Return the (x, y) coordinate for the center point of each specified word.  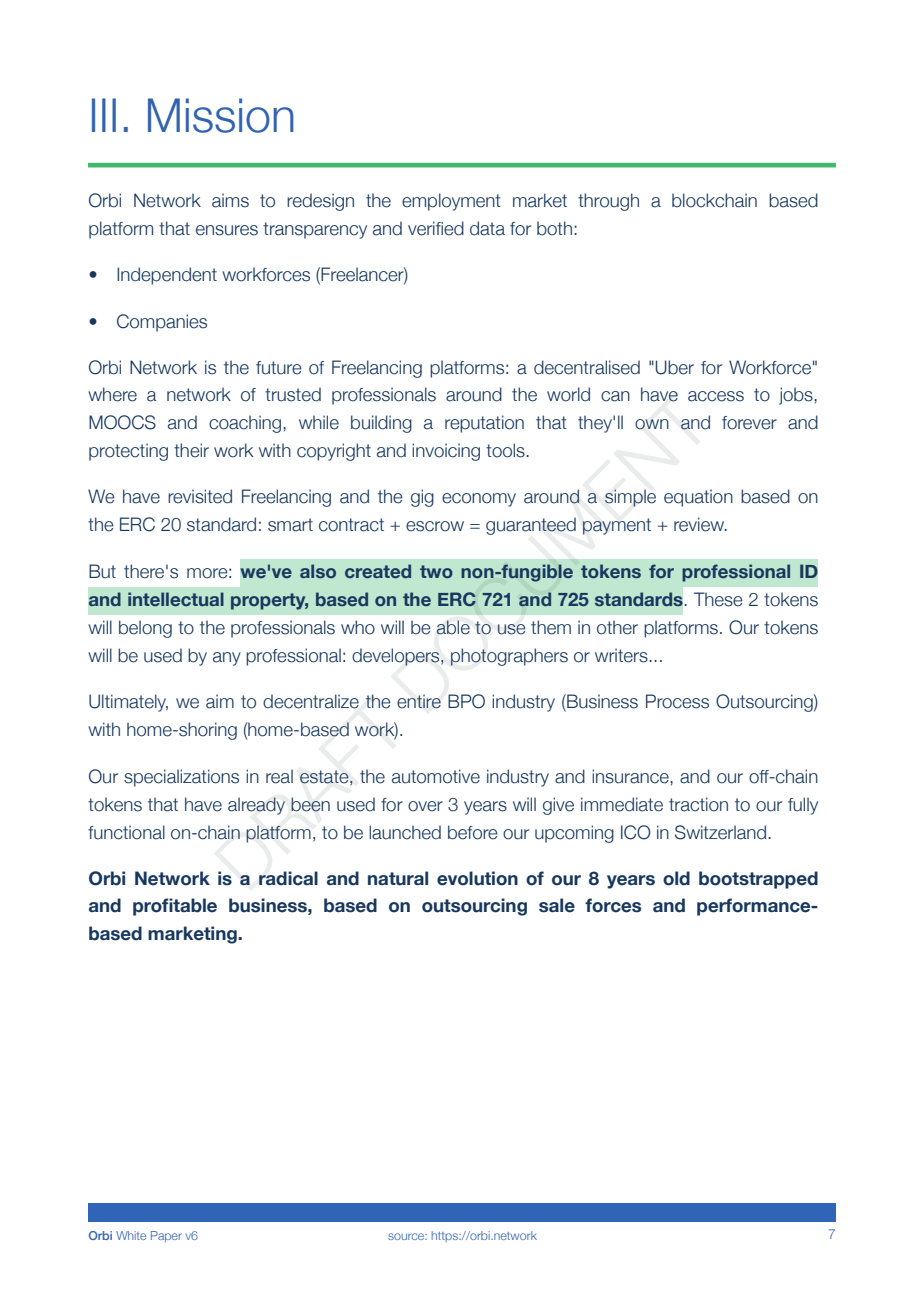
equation (698, 498)
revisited (200, 496)
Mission (221, 115)
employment (451, 202)
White (131, 1235)
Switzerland (722, 832)
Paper (166, 1236)
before (473, 832)
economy (479, 500)
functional (126, 832)
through (608, 202)
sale (557, 905)
